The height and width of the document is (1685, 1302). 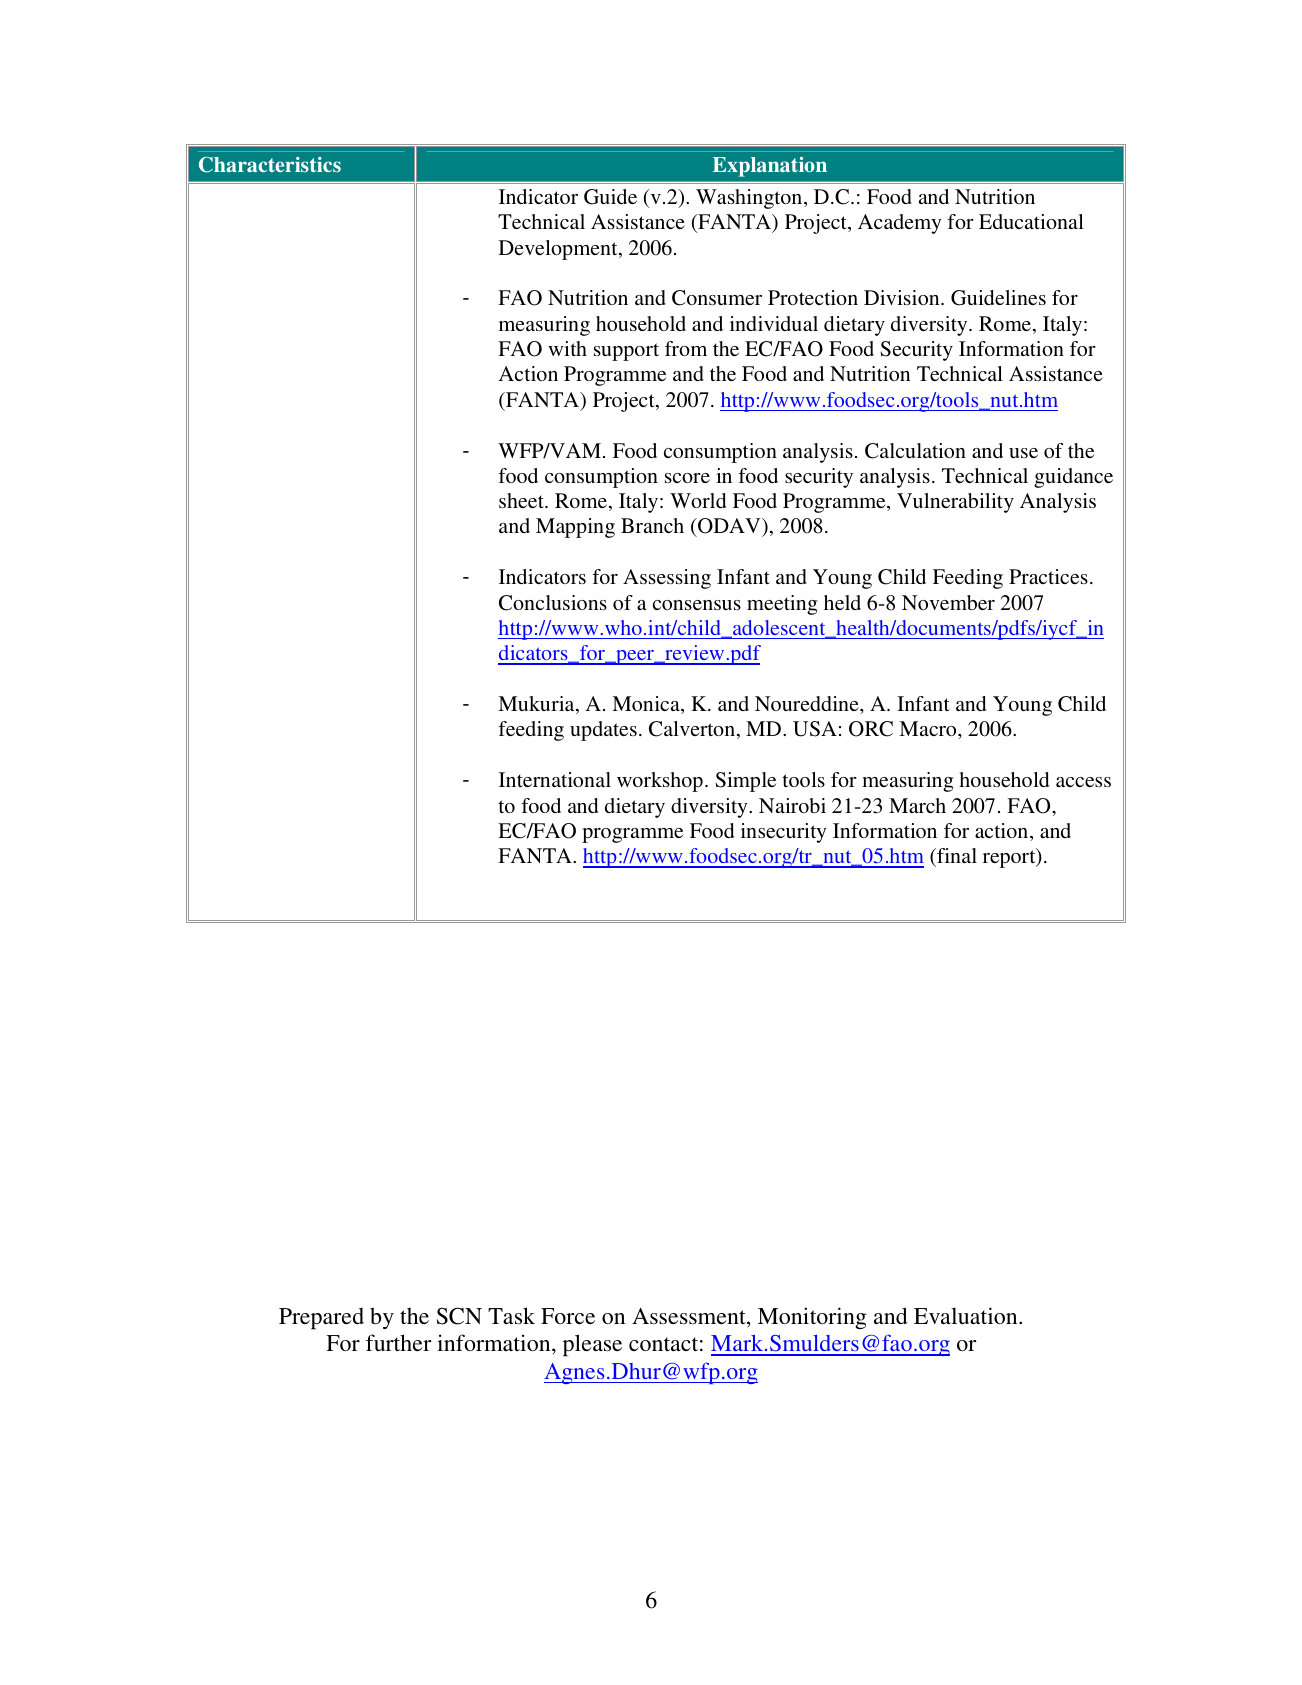 What do you see at coordinates (687, 478) in the document?
I see `score` at bounding box center [687, 478].
